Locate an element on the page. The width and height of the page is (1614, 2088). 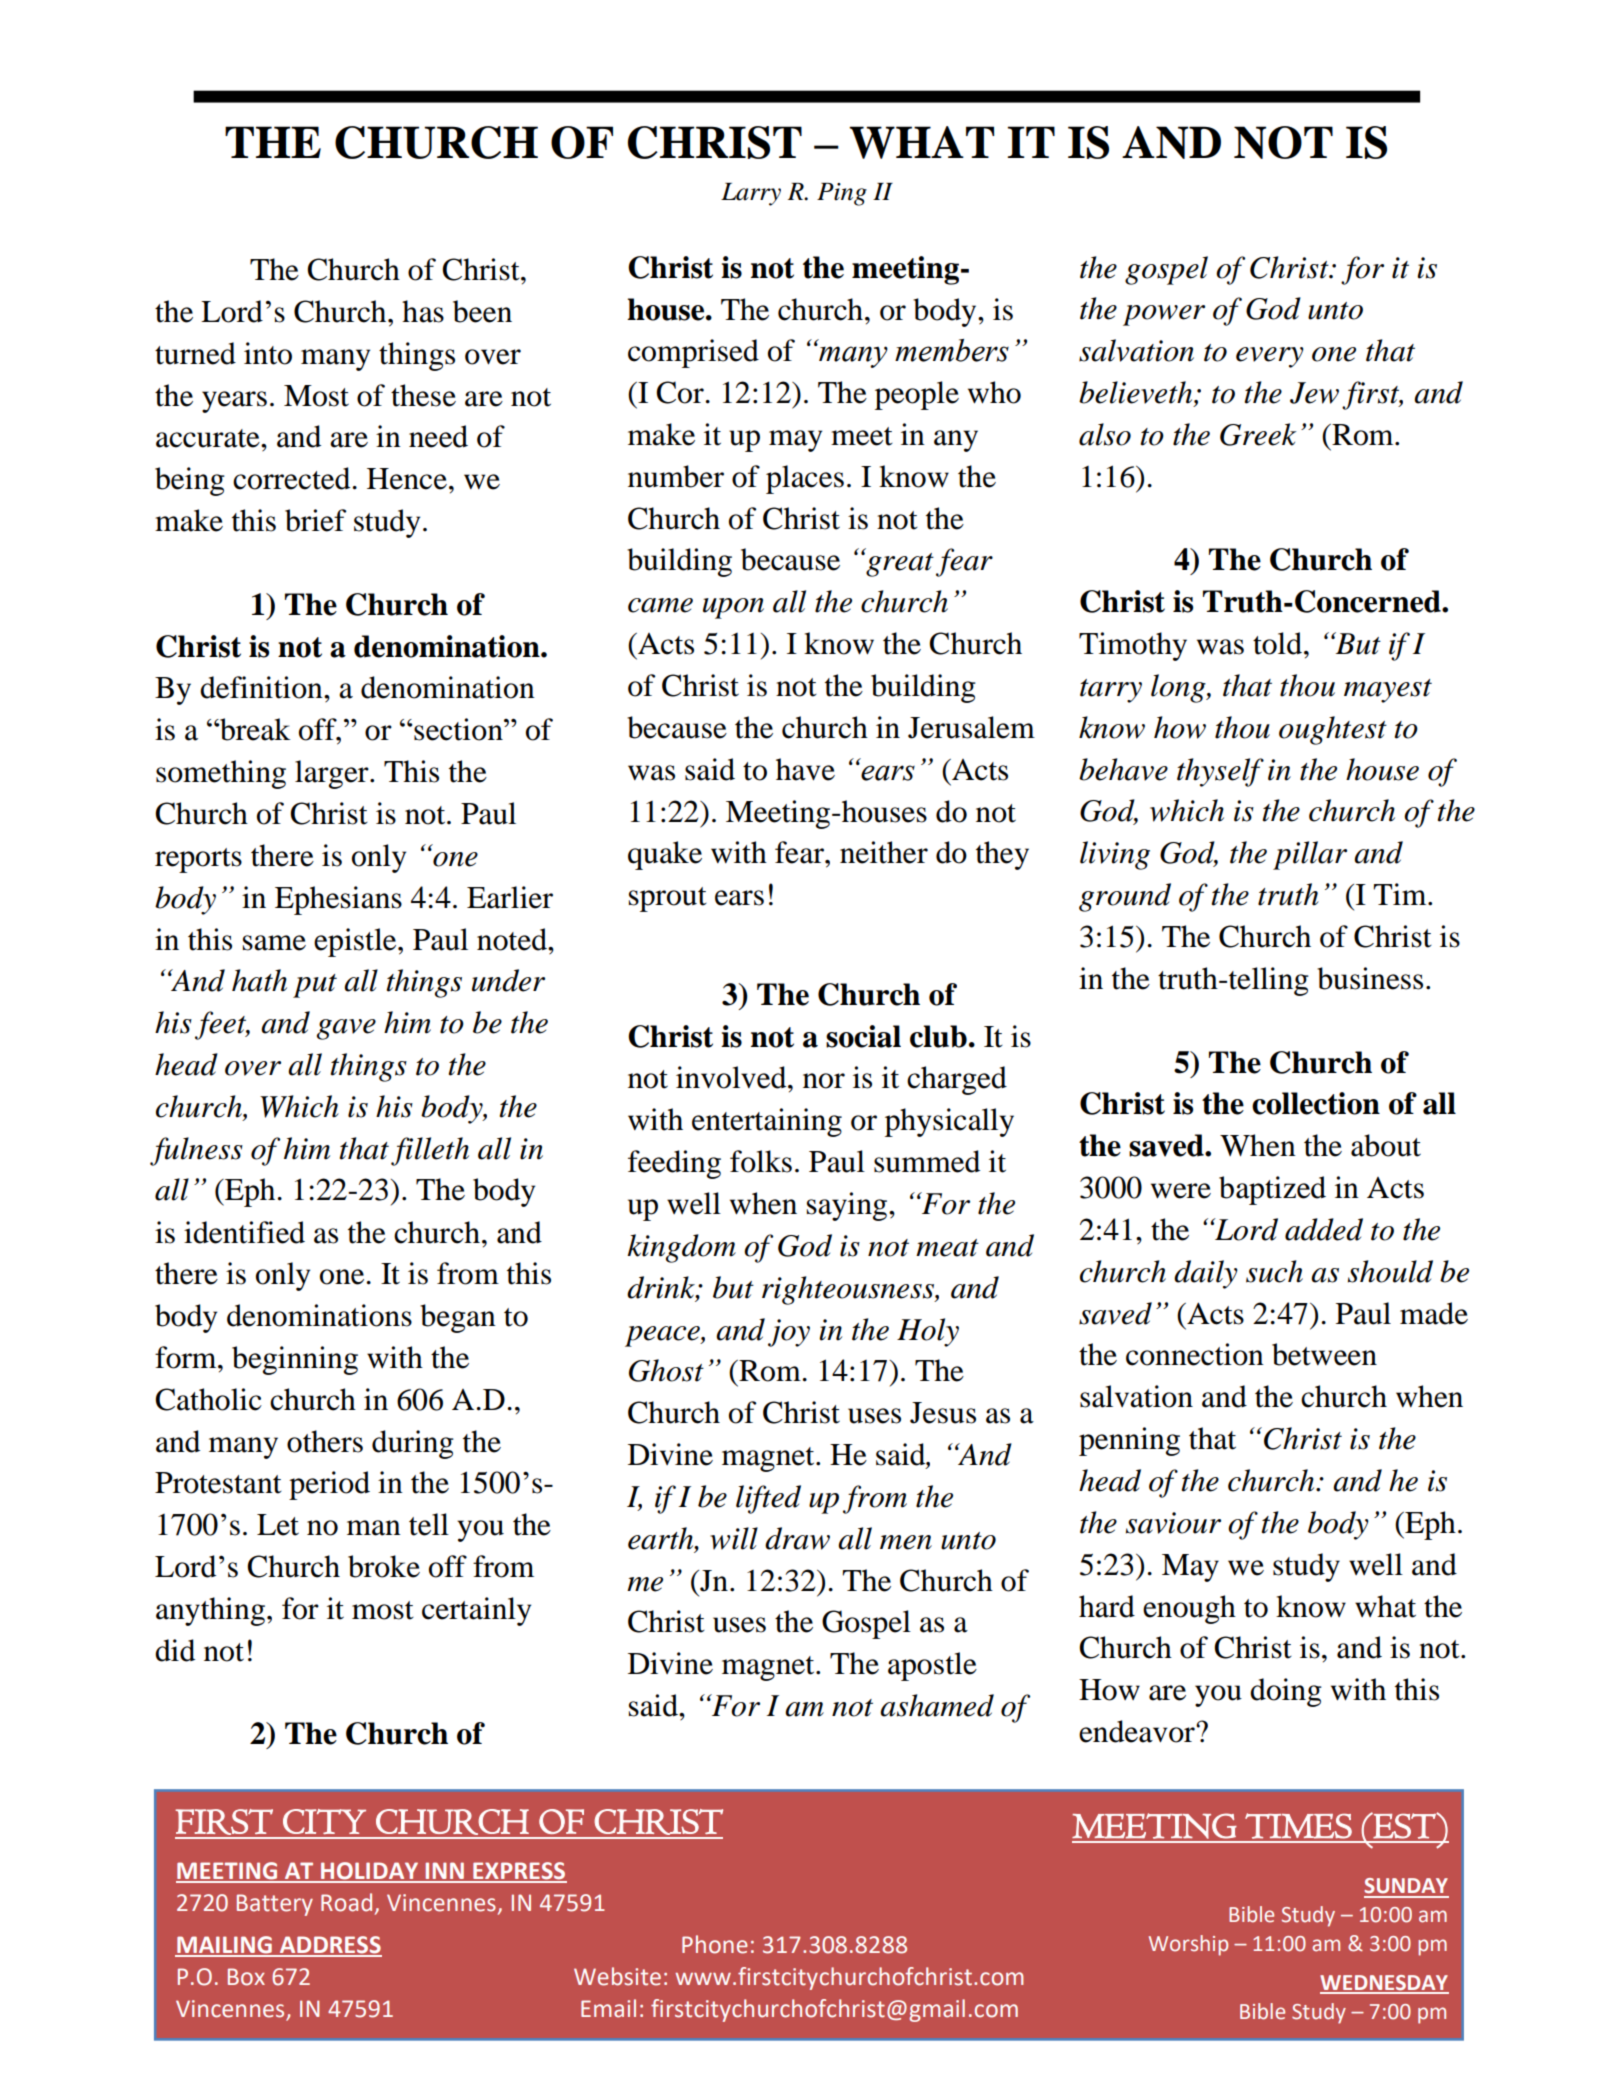
pillar is located at coordinates (1310, 855).
